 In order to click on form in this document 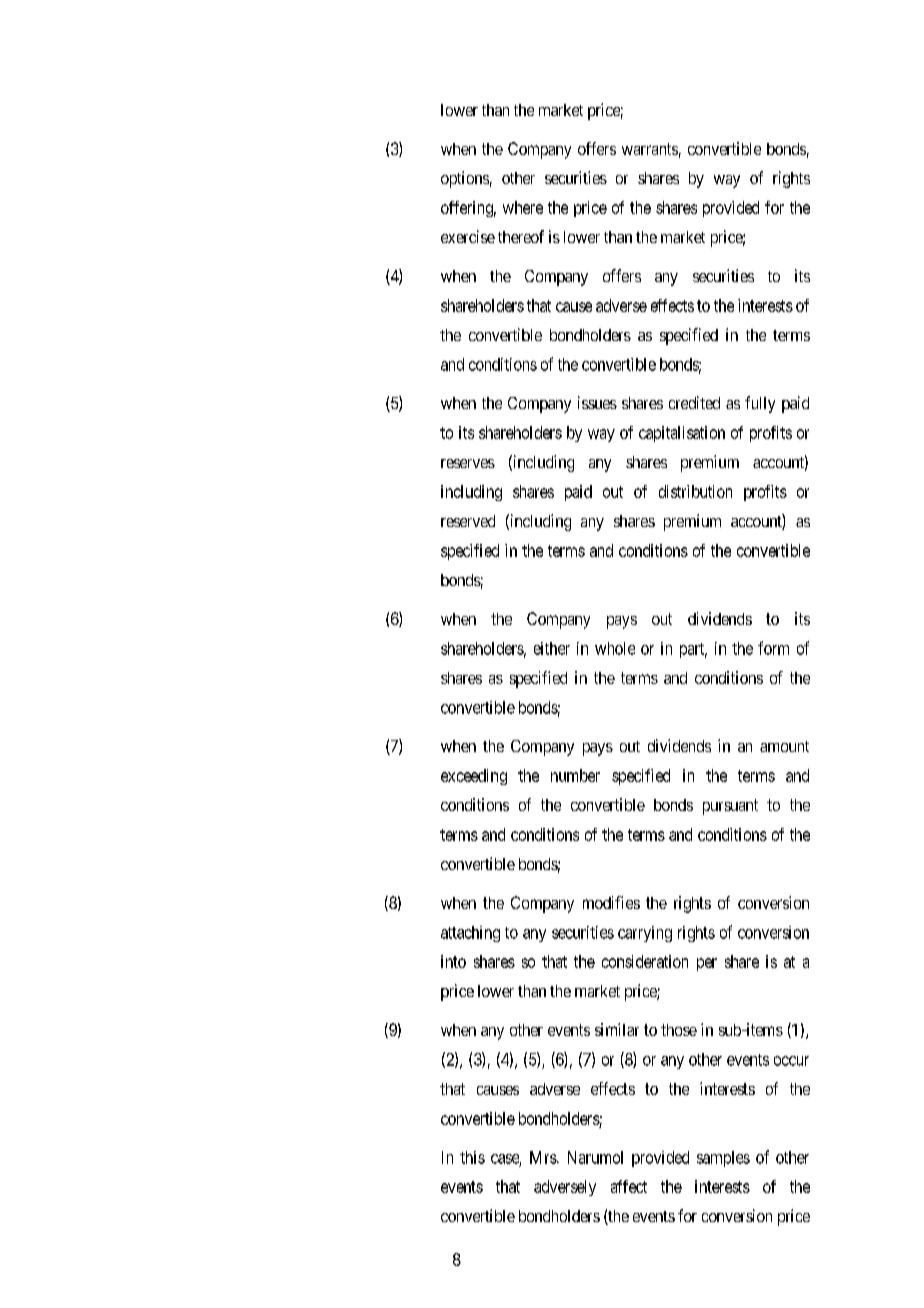, I will do `click(773, 648)`.
